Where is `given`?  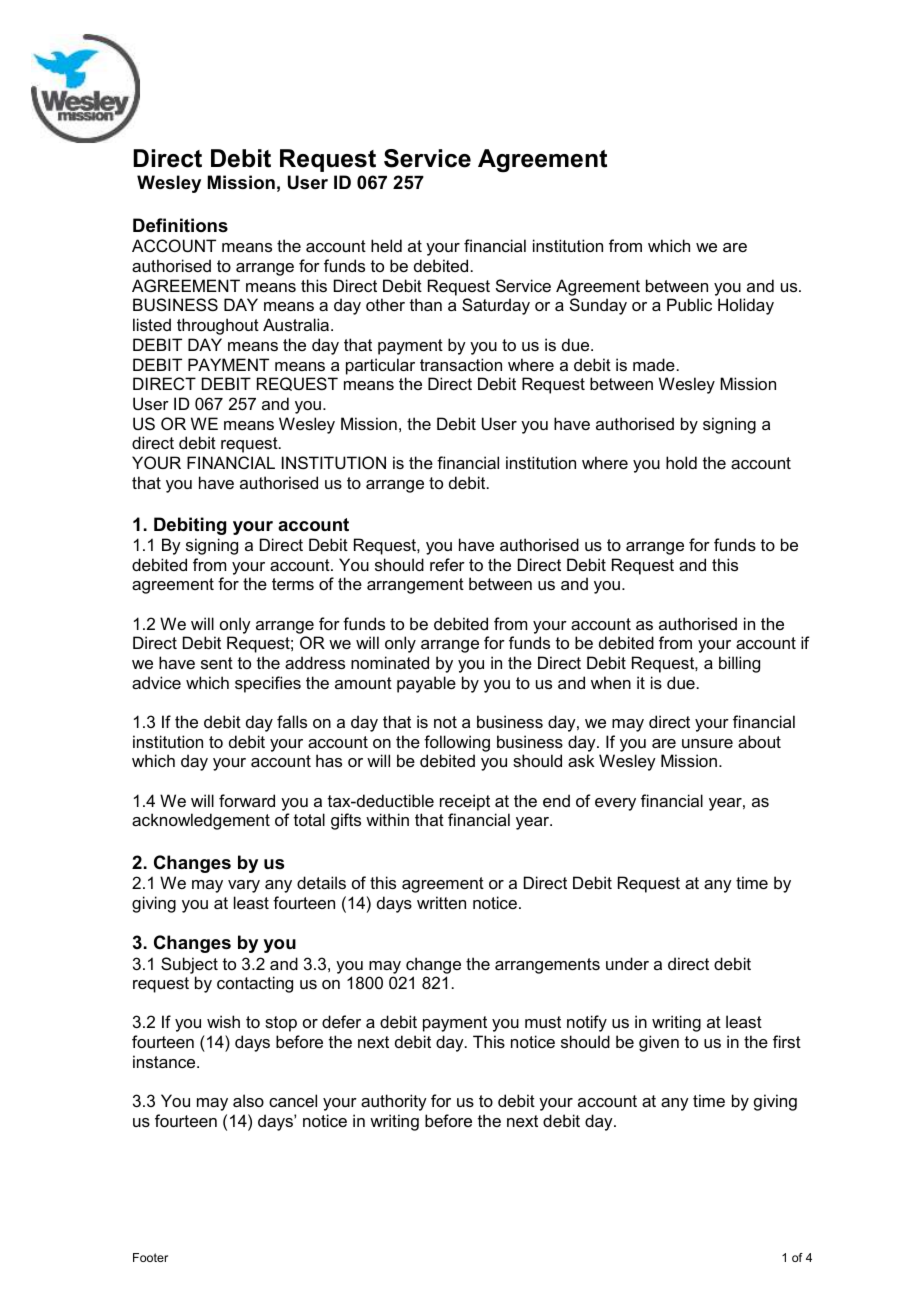
given is located at coordinates (659, 1043).
